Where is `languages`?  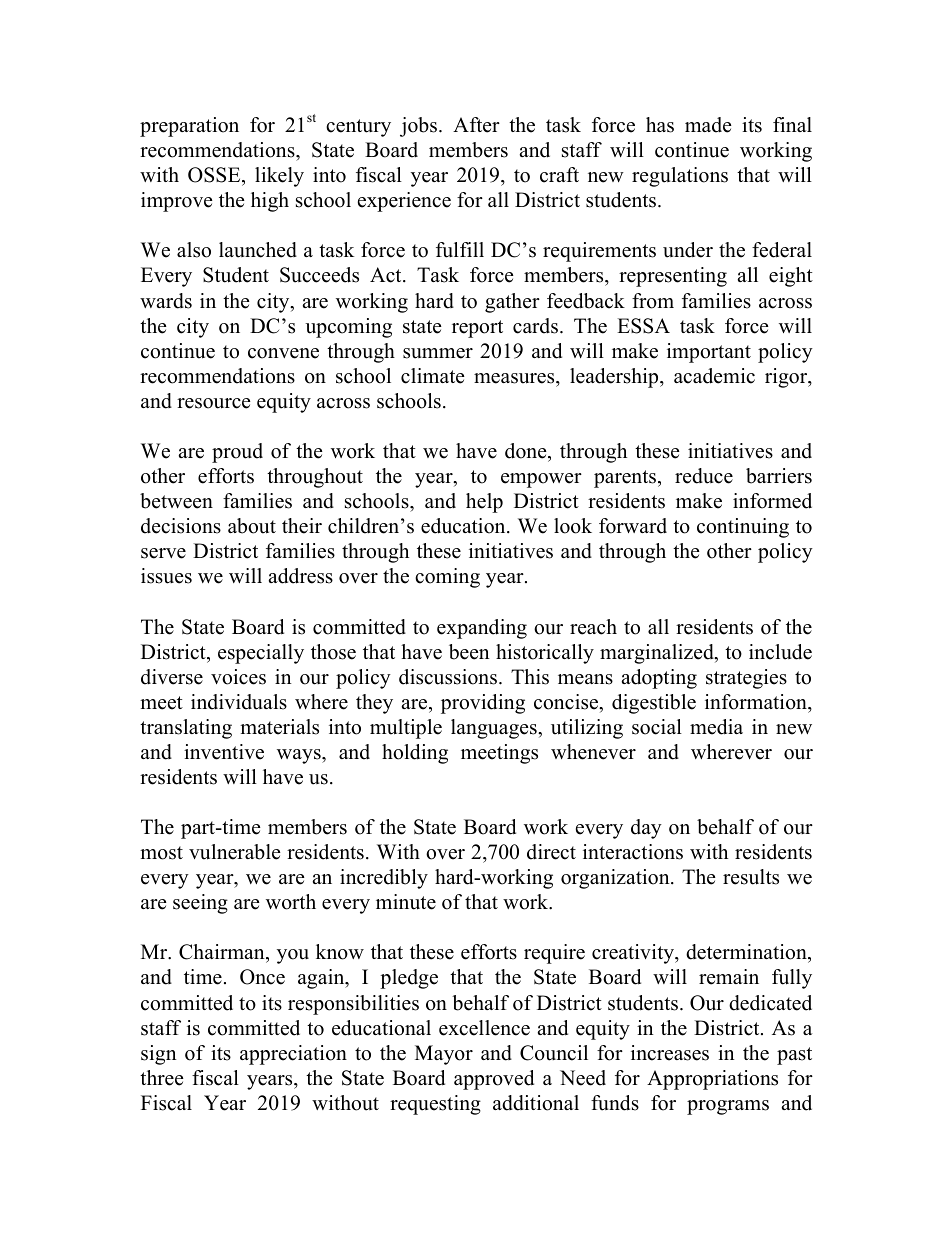 languages is located at coordinates (495, 729).
